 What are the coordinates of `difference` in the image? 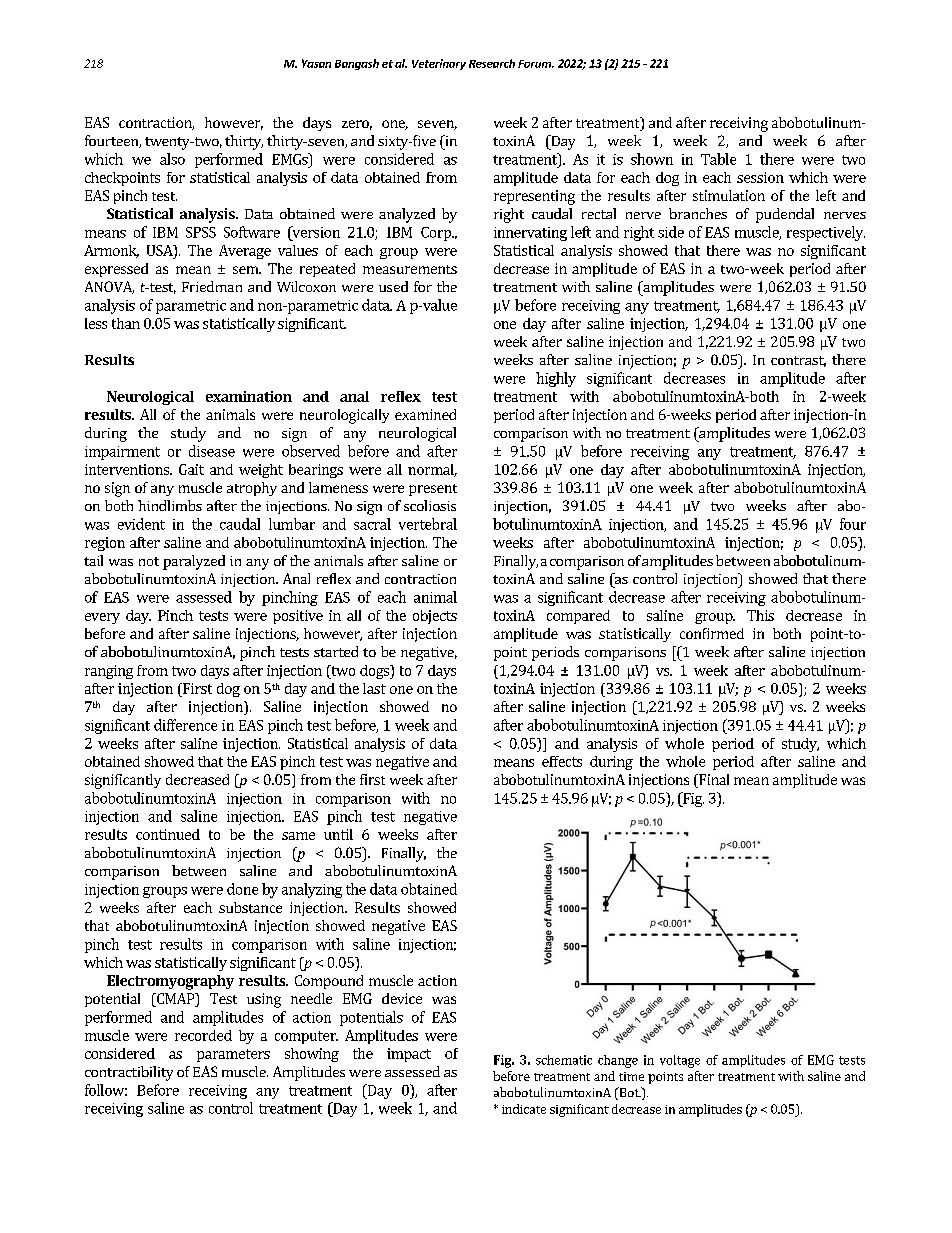 It's located at (185, 725).
